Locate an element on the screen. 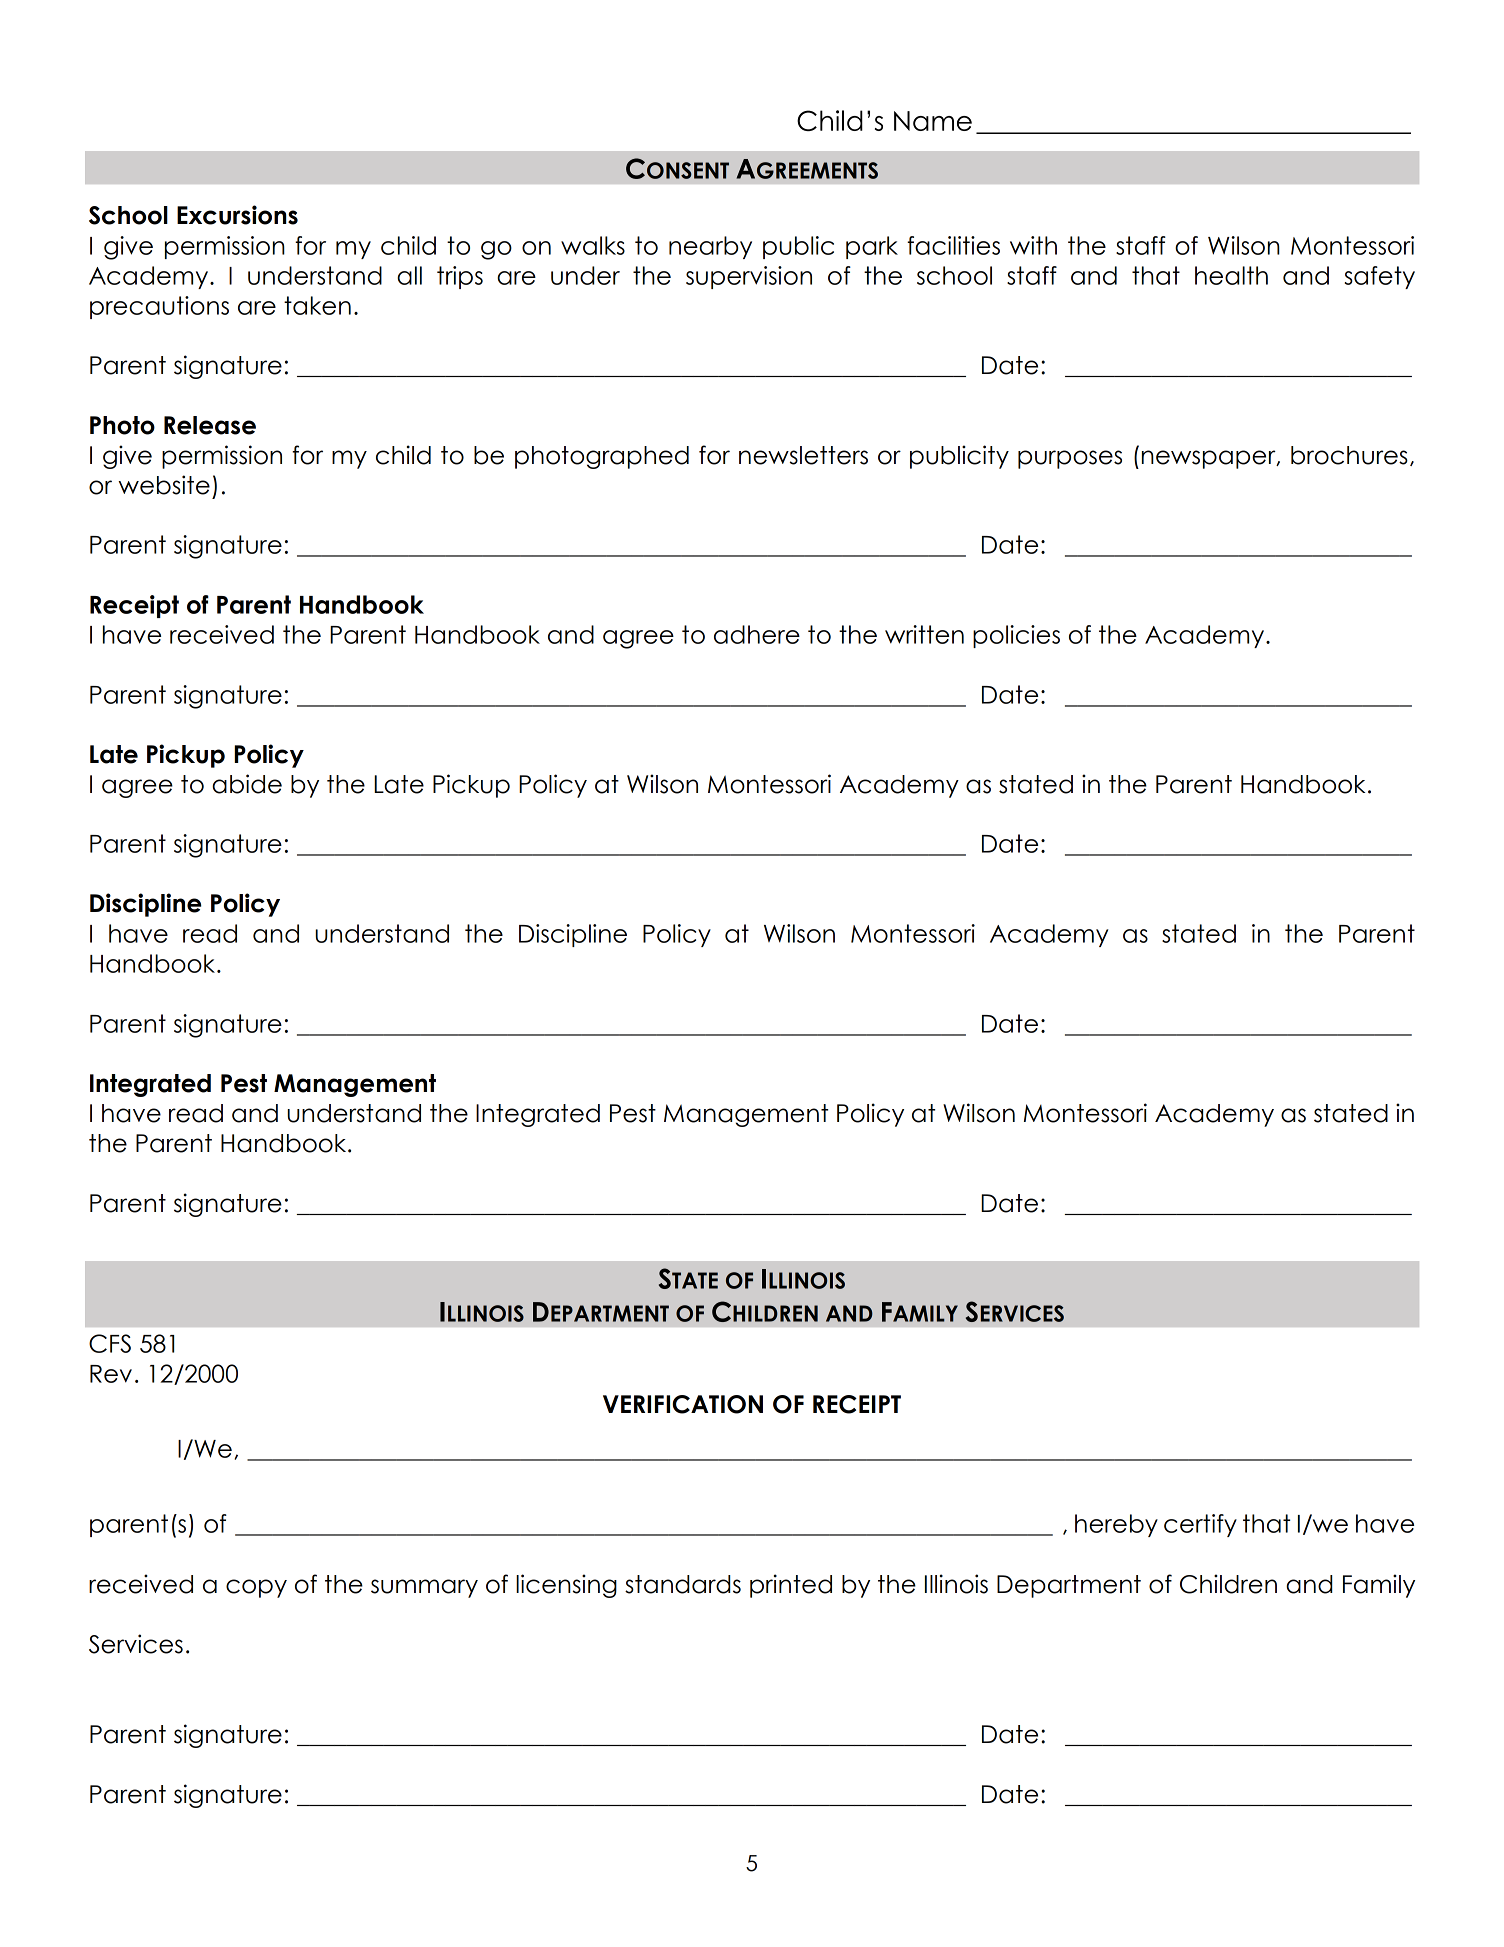 This screenshot has width=1504, height=1947. website is located at coordinates (164, 485).
